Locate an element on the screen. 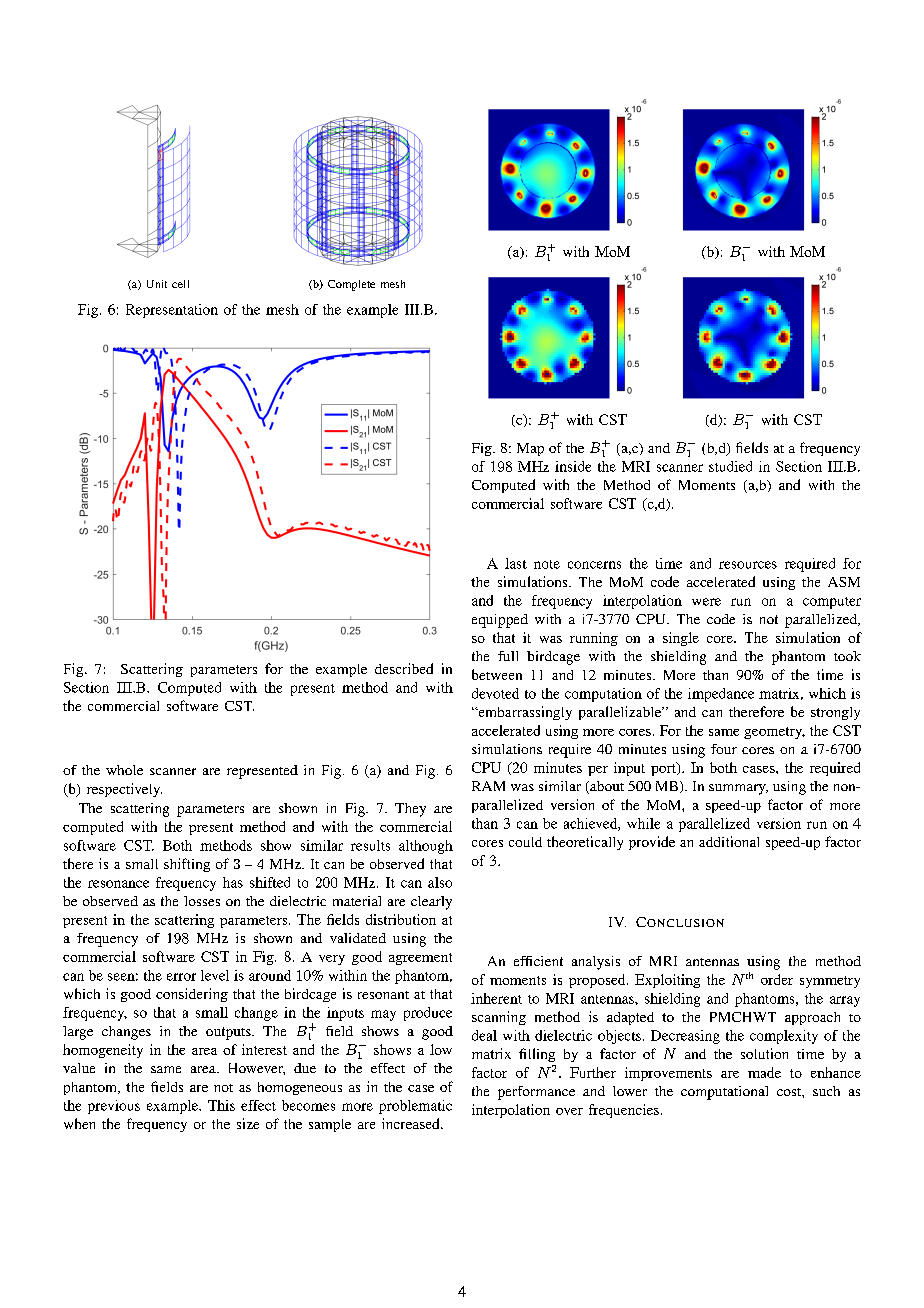  additional is located at coordinates (729, 841).
